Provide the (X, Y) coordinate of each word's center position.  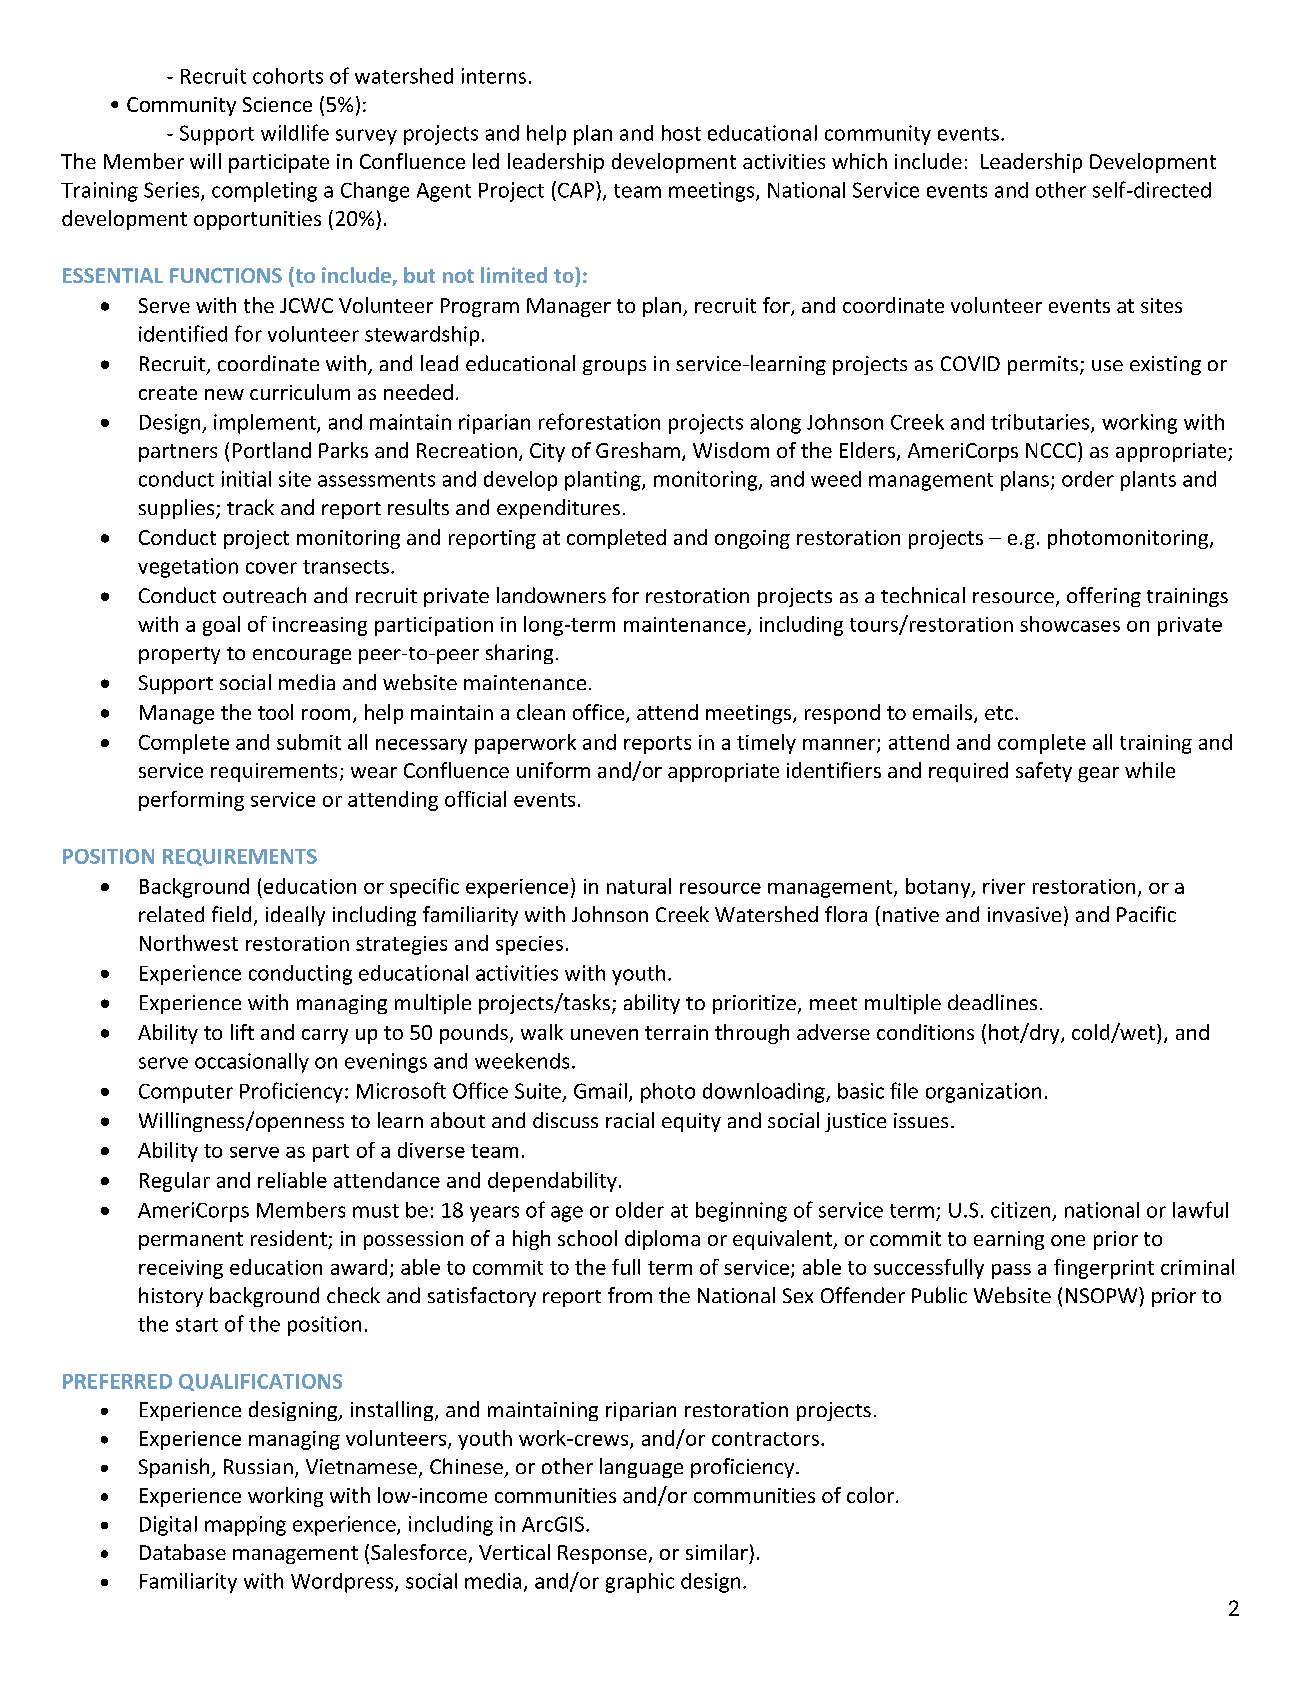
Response (602, 1554)
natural (639, 886)
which (859, 161)
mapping (245, 1526)
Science (277, 104)
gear (1098, 774)
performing (191, 801)
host (681, 133)
